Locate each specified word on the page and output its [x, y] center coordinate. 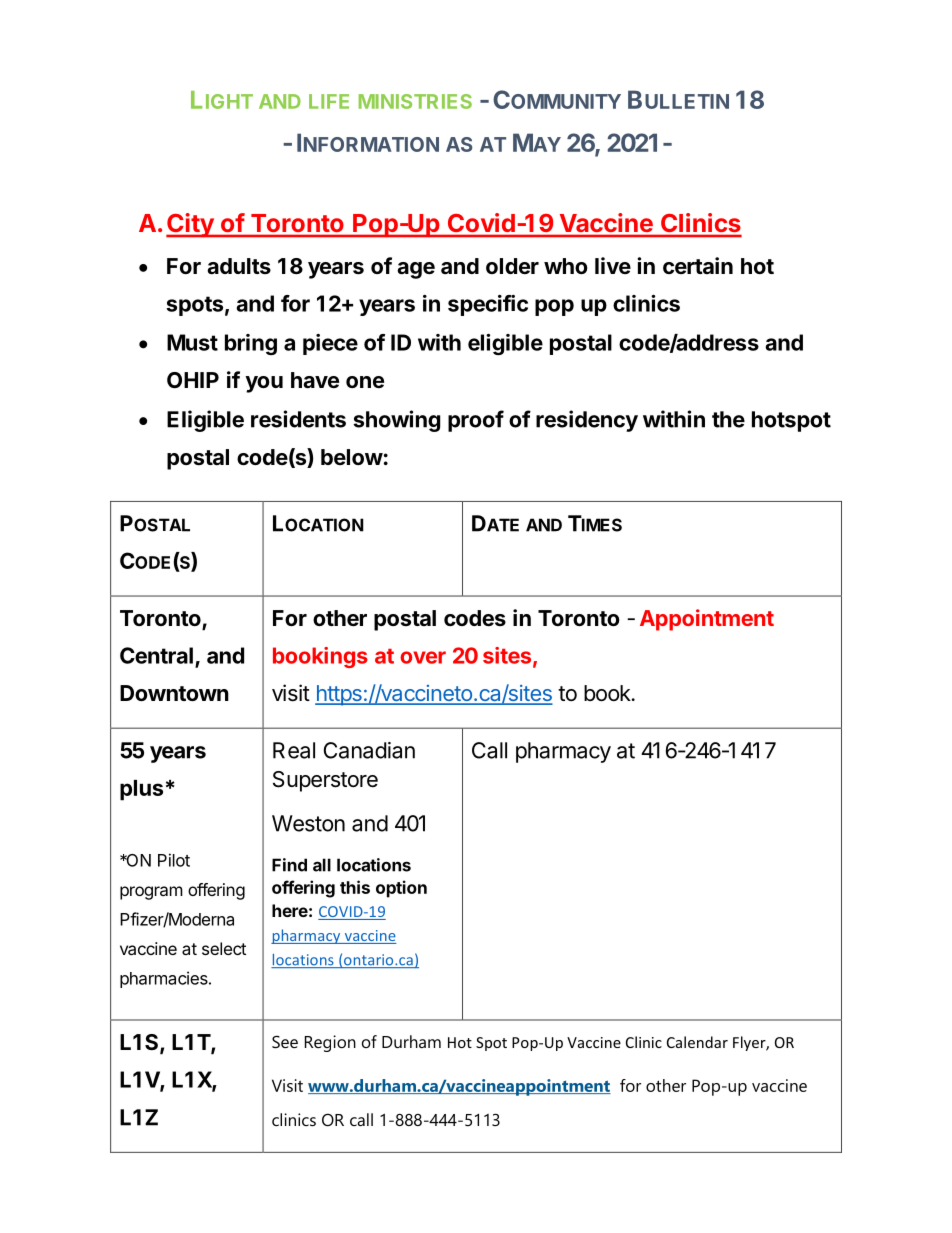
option [401, 889]
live [613, 265]
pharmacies [165, 979]
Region [330, 1043]
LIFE [329, 101]
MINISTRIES [415, 101]
